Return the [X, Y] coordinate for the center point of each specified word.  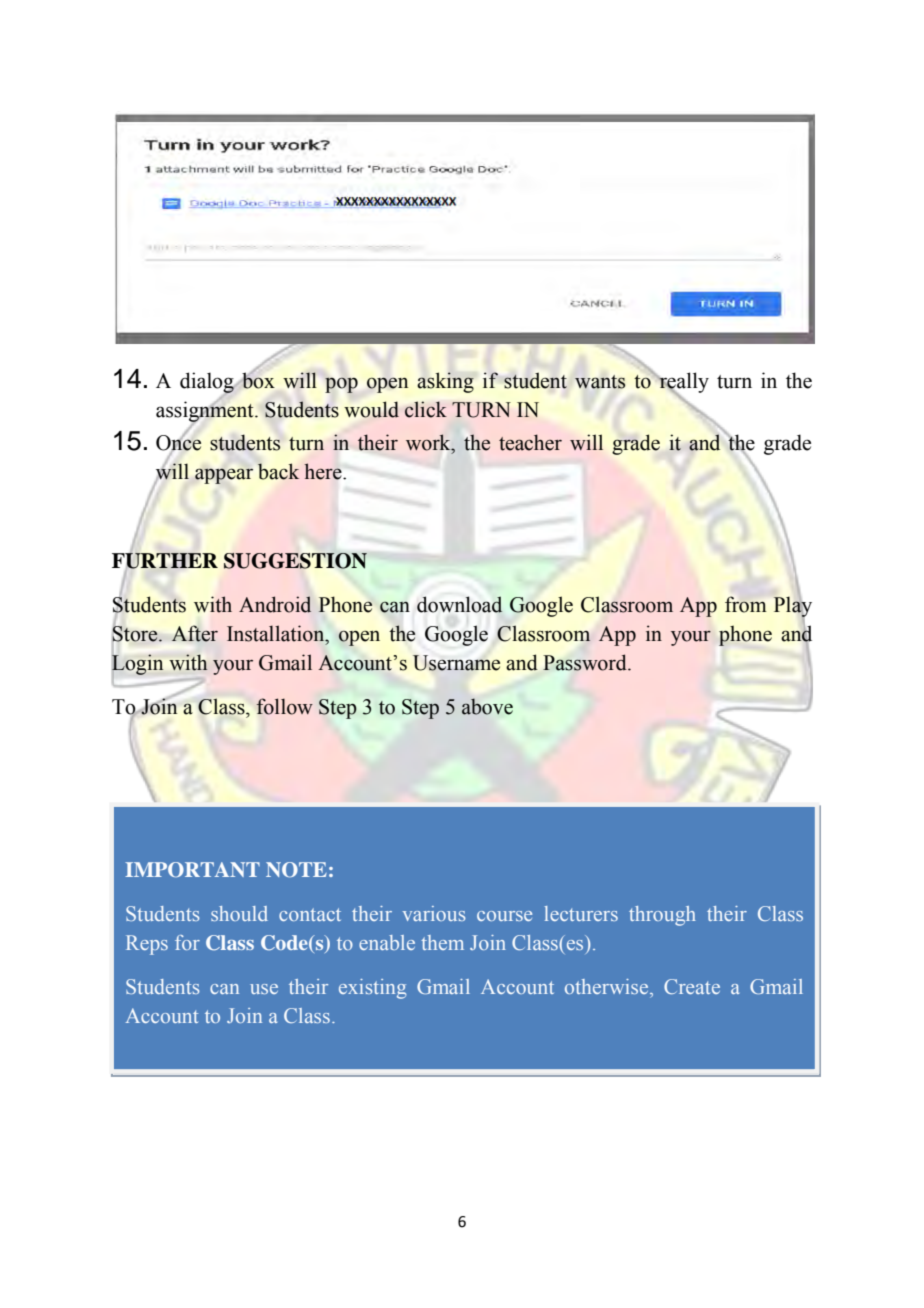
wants [600, 382]
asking [445, 382]
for [187, 942]
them [442, 942]
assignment [206, 411]
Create [692, 986]
